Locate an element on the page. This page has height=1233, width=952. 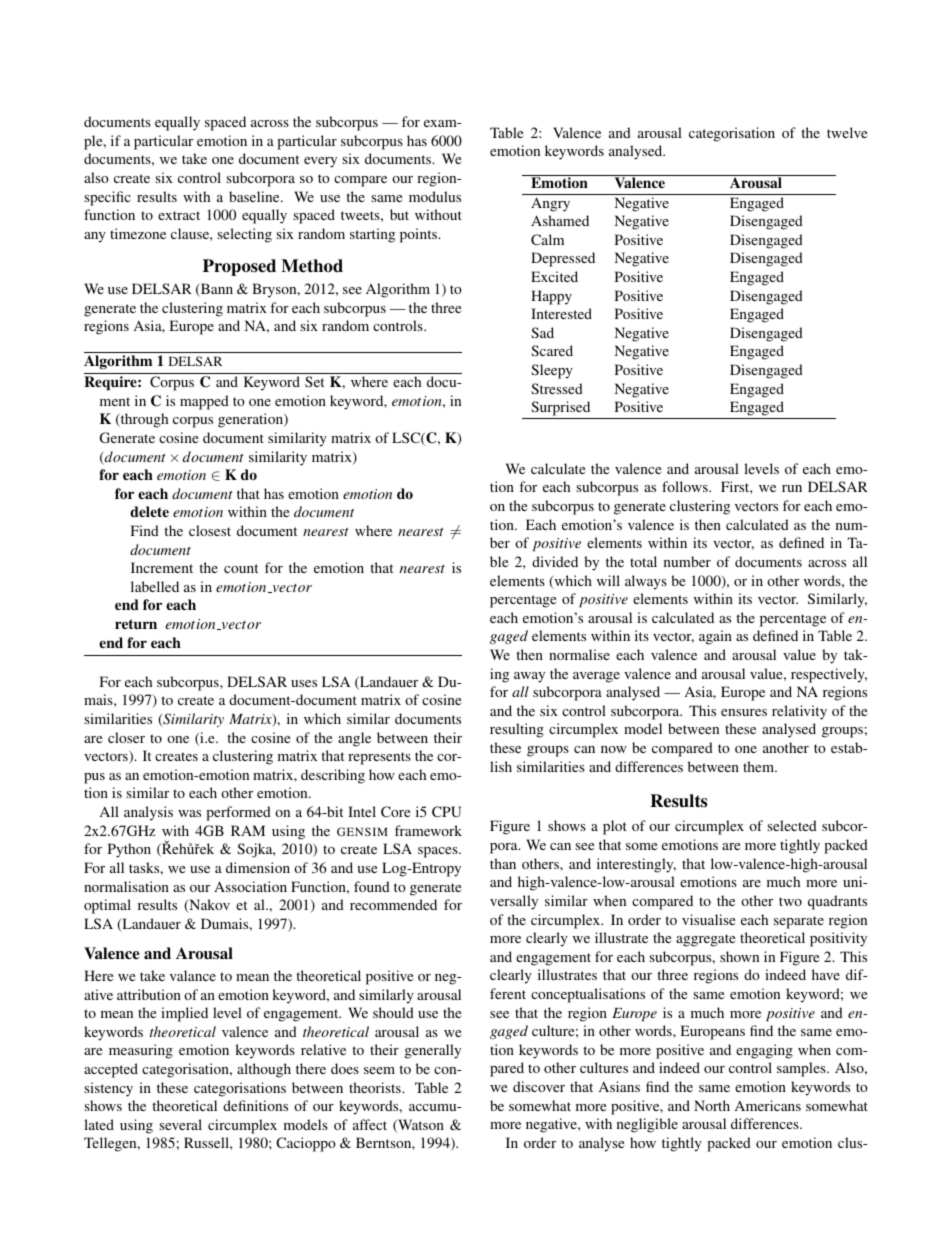
mapped is located at coordinates (204, 402).
